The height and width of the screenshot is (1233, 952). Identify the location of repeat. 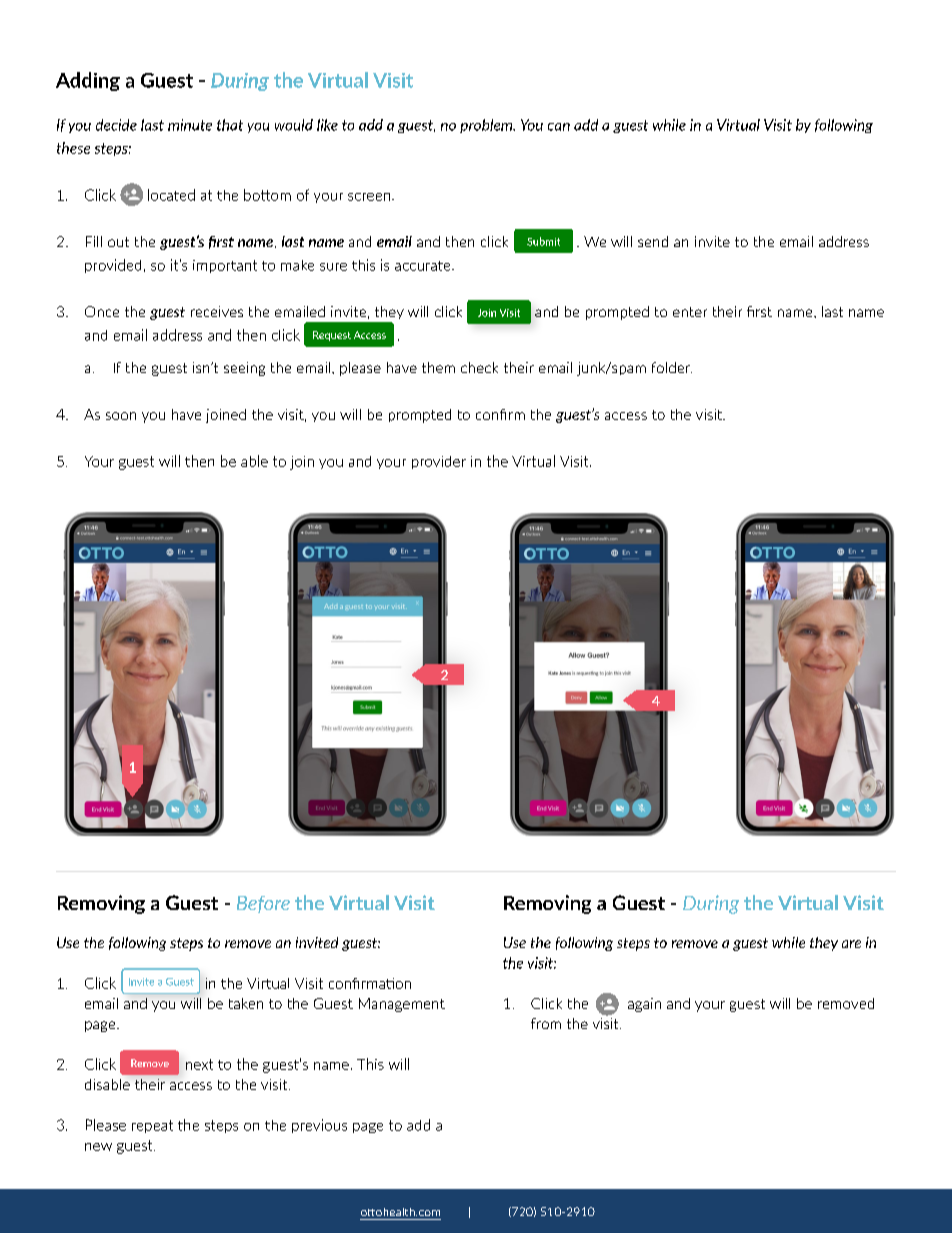
(152, 1126).
